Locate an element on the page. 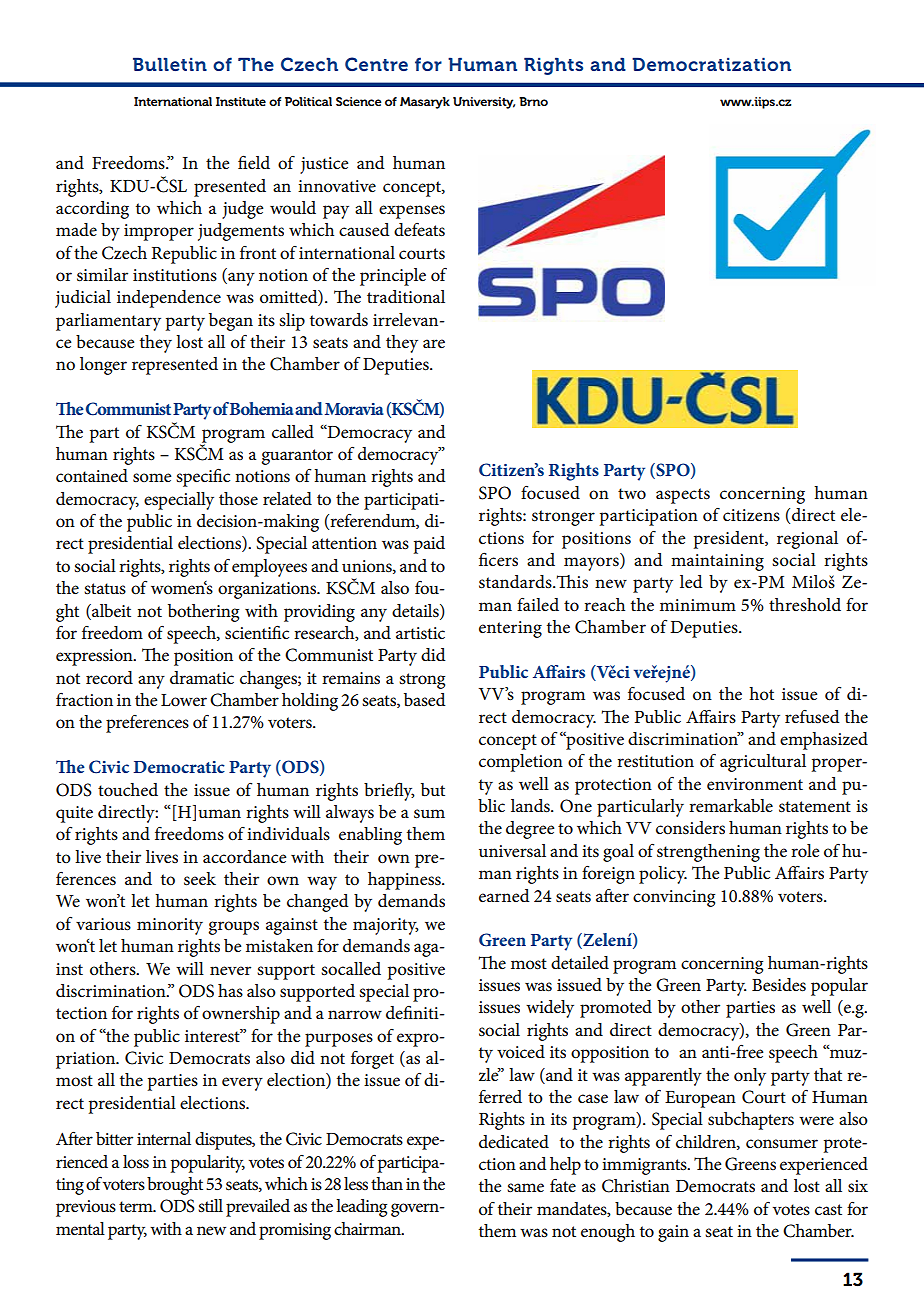  cast is located at coordinates (828, 1210).
